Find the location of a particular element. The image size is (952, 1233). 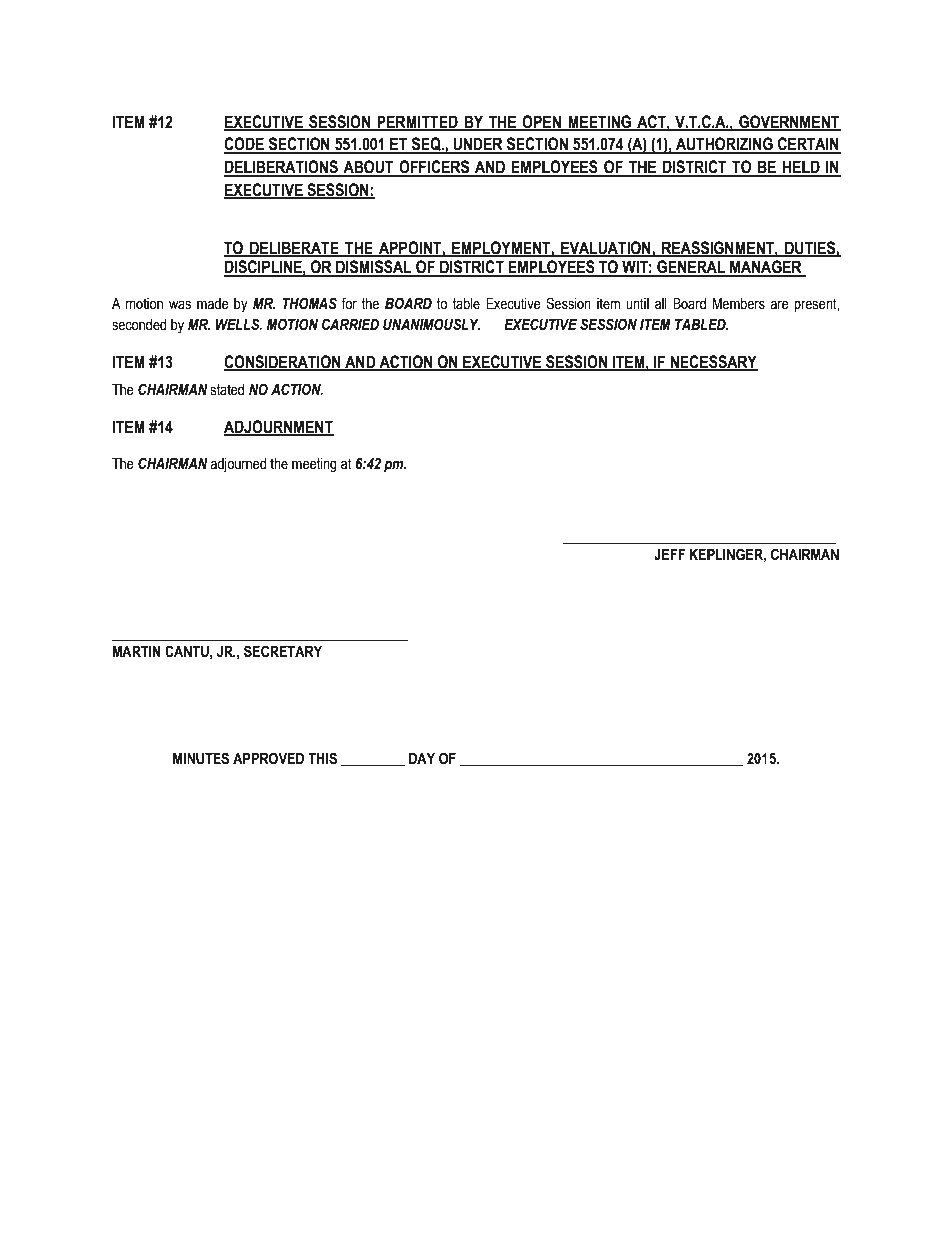

CONSIDERATION is located at coordinates (283, 362).
